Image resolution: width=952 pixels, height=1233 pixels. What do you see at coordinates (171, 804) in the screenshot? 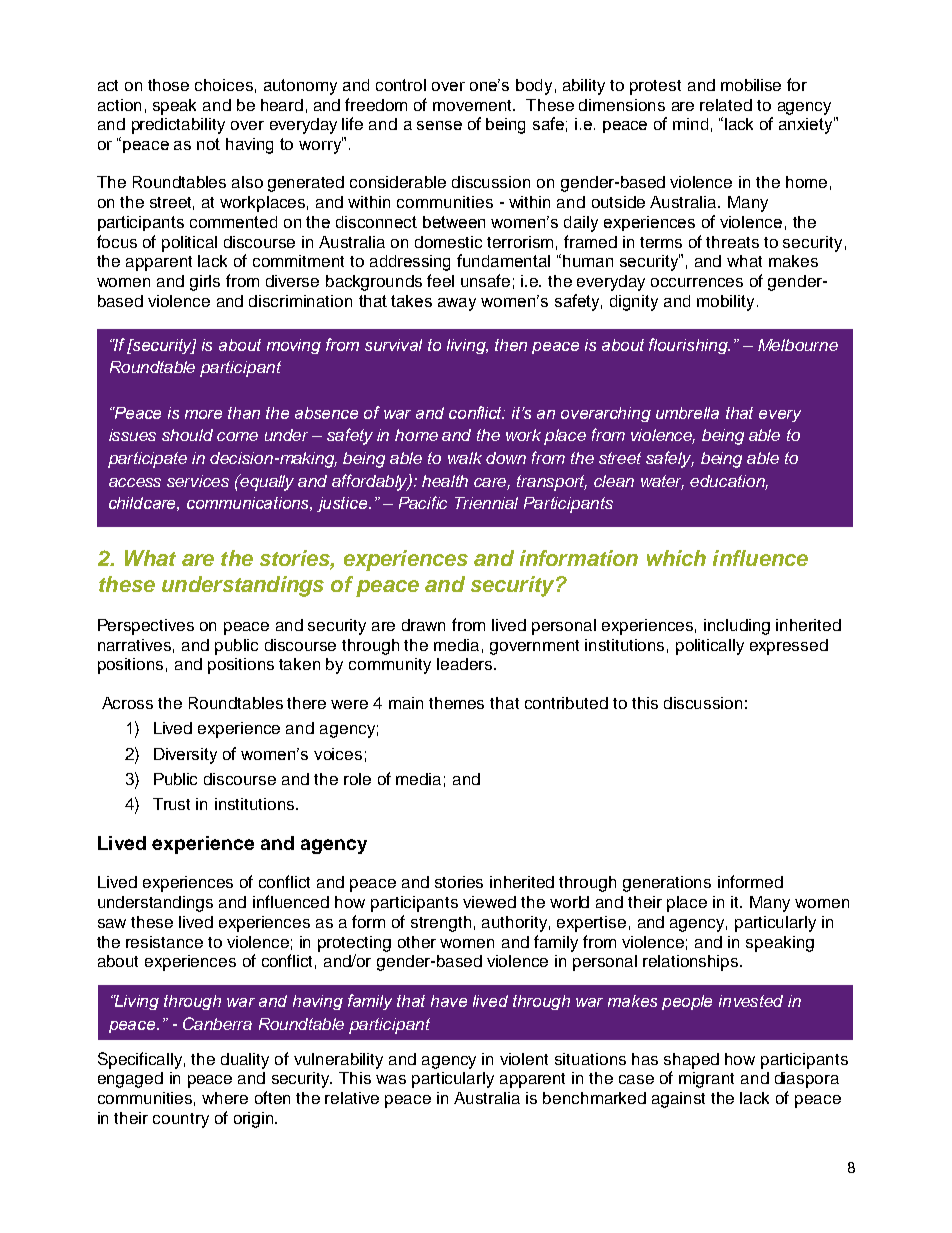
I see `Trust` at bounding box center [171, 804].
